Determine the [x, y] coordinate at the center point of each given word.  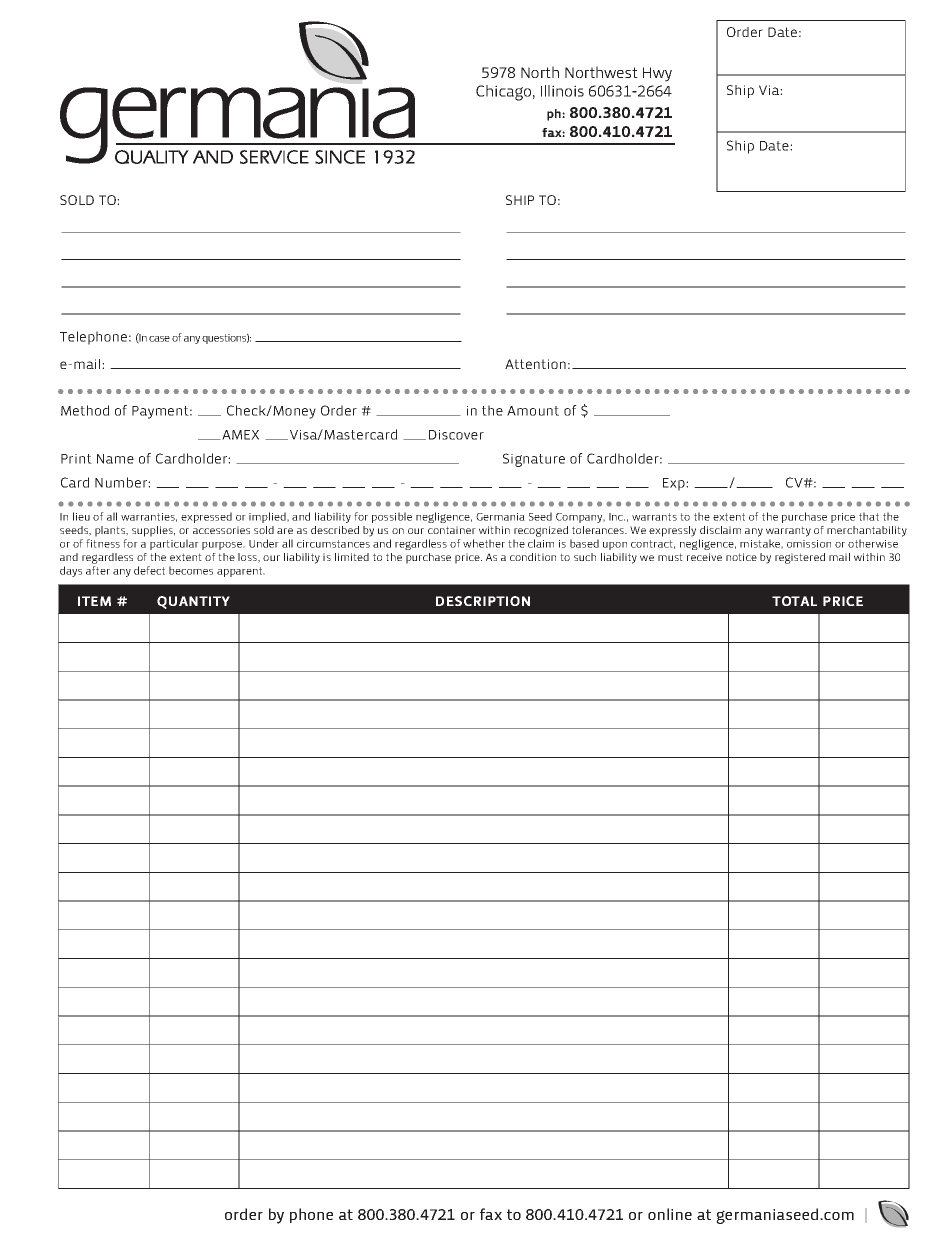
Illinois [562, 91]
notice [741, 557]
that [869, 516]
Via [770, 90]
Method [85, 410]
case [159, 339]
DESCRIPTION [483, 601]
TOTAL [794, 601]
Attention [535, 364]
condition [533, 557]
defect [149, 570]
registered [800, 558]
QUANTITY [193, 602]
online [670, 1214]
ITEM [94, 601]
